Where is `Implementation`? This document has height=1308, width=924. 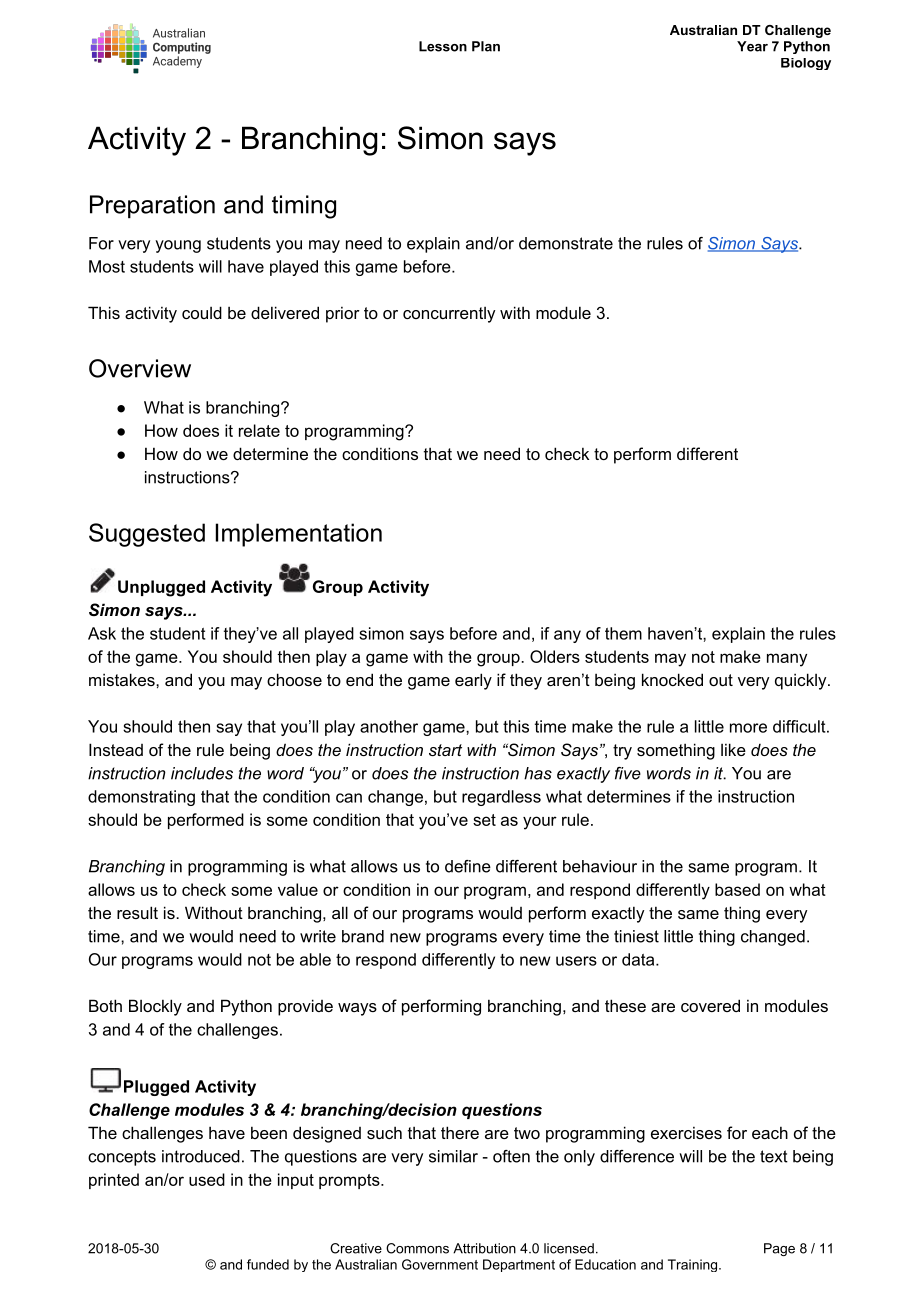 Implementation is located at coordinates (299, 535).
